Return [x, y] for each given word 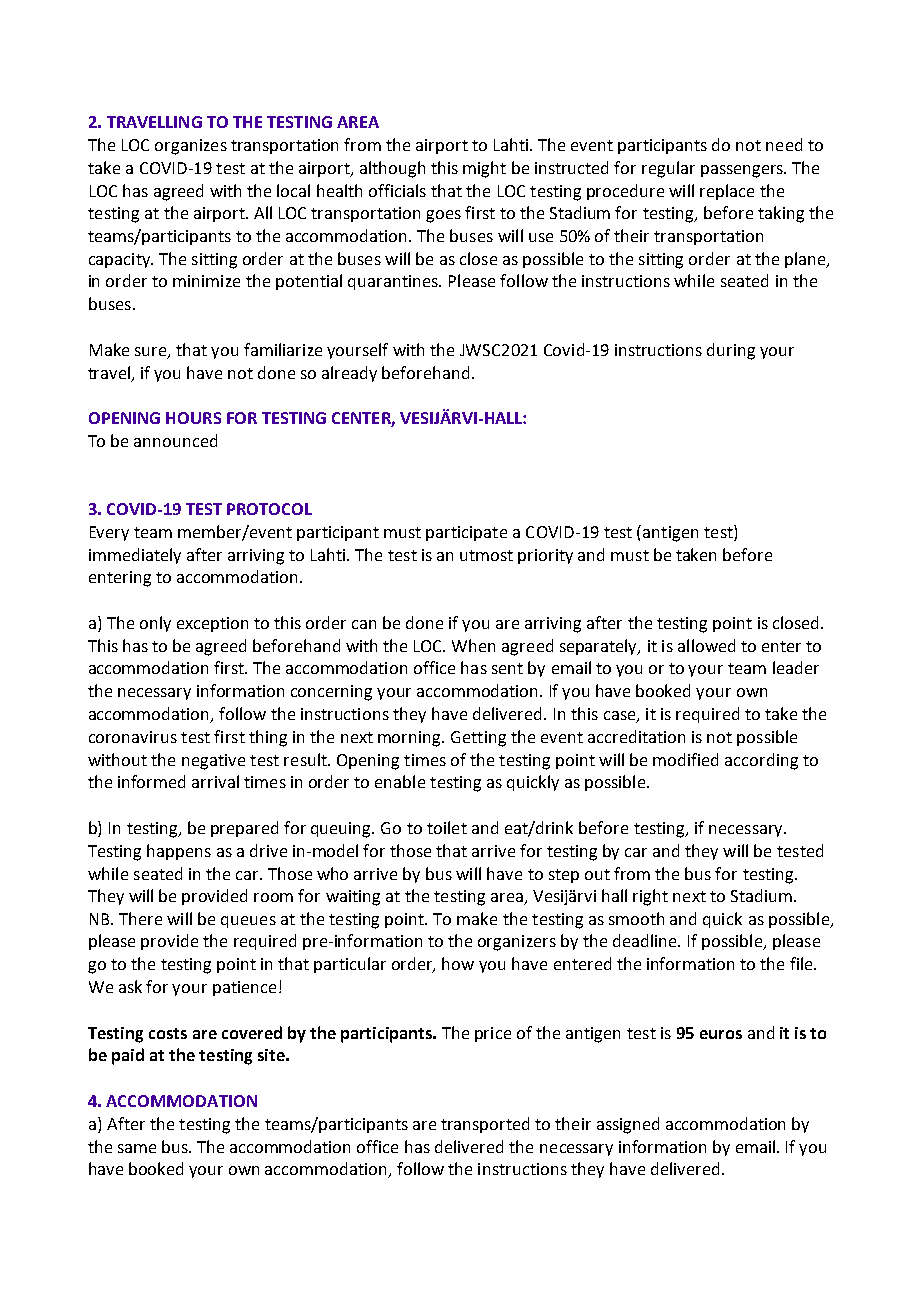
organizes [191, 147]
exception [212, 624]
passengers [743, 171]
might [484, 169]
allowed [706, 645]
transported [485, 1125]
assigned [628, 1125]
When [473, 645]
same [137, 1148]
